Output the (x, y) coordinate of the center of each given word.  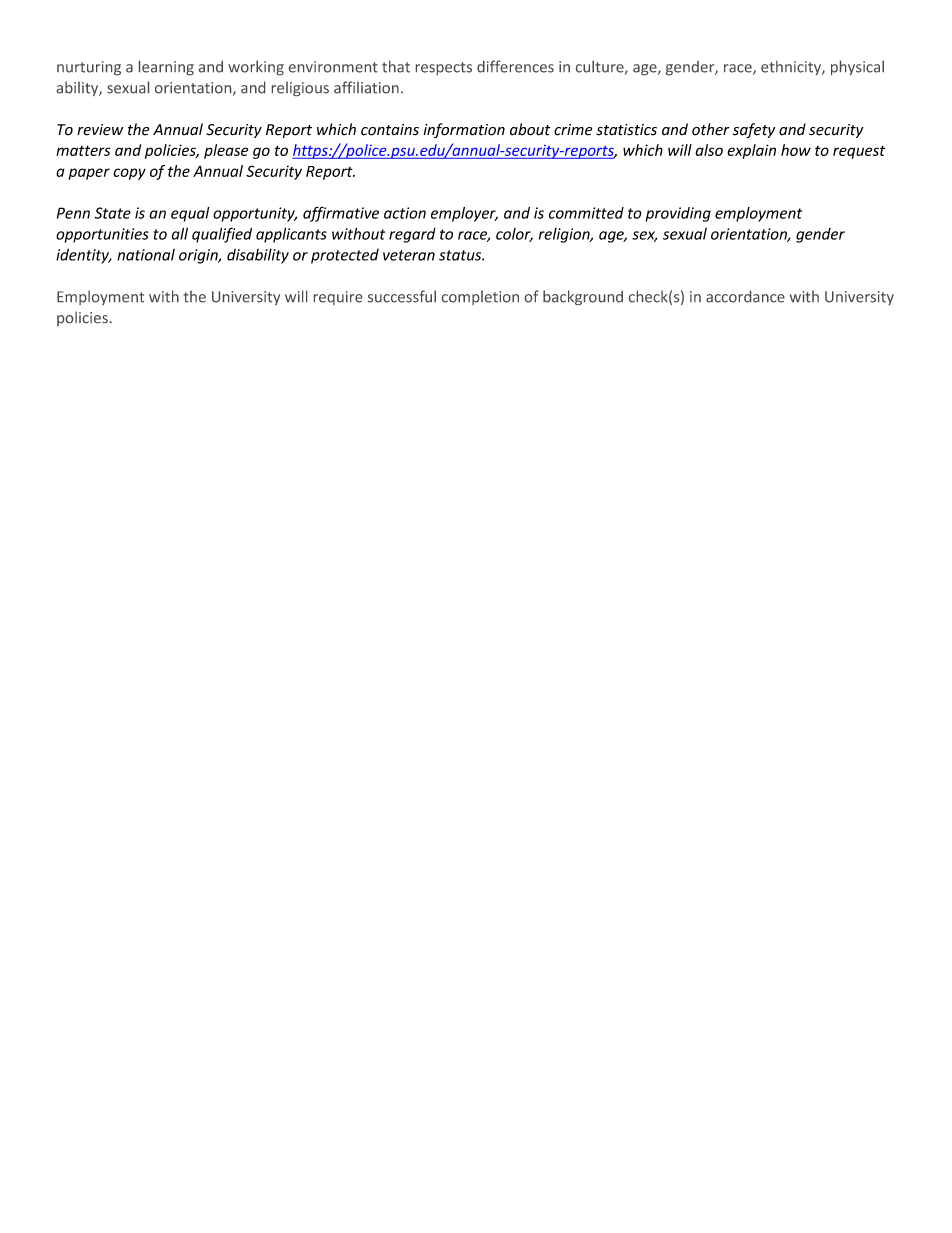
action (405, 213)
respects (444, 68)
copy (129, 174)
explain (751, 151)
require (338, 298)
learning (166, 68)
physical (857, 67)
